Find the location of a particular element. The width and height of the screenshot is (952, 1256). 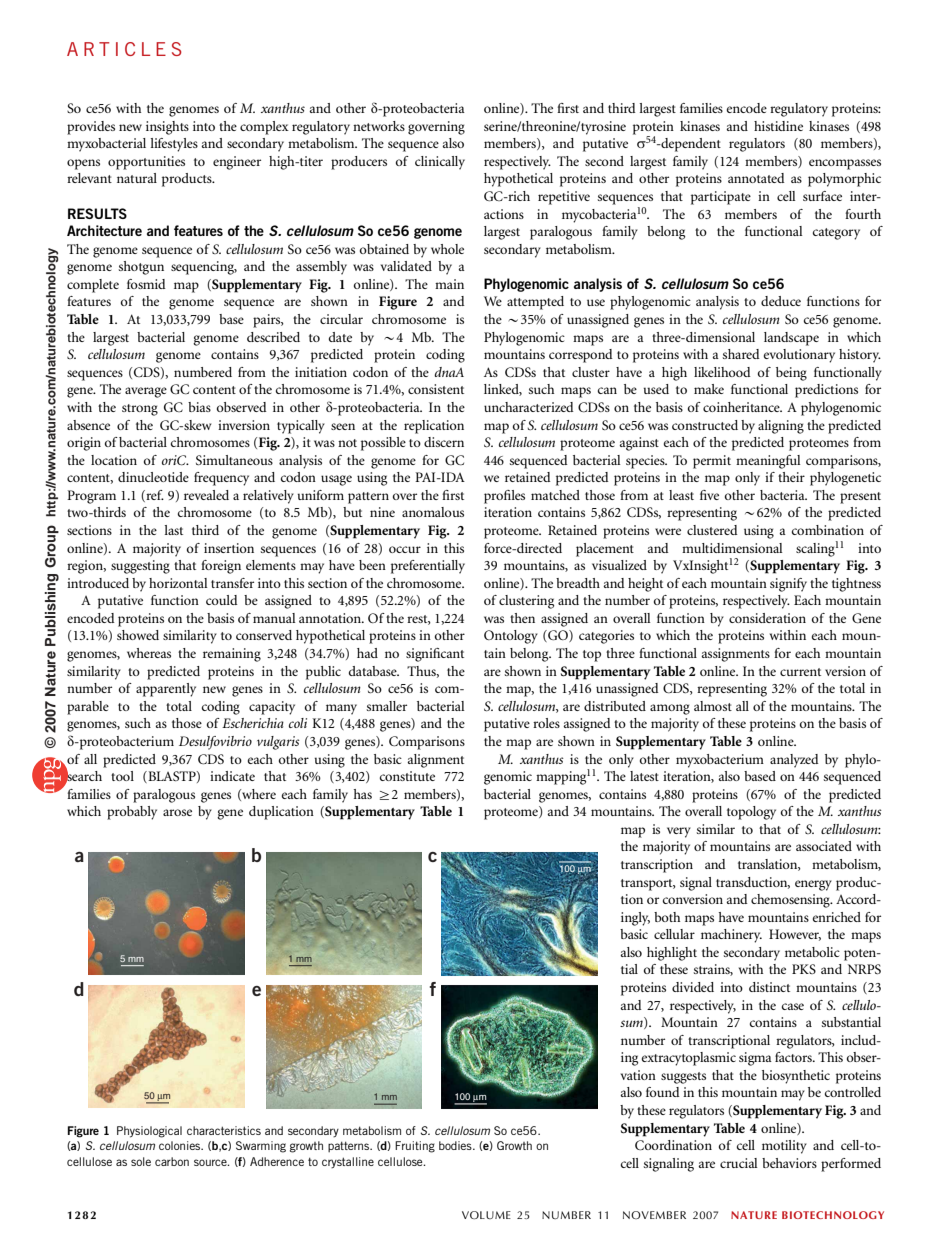

arose is located at coordinates (177, 812).
